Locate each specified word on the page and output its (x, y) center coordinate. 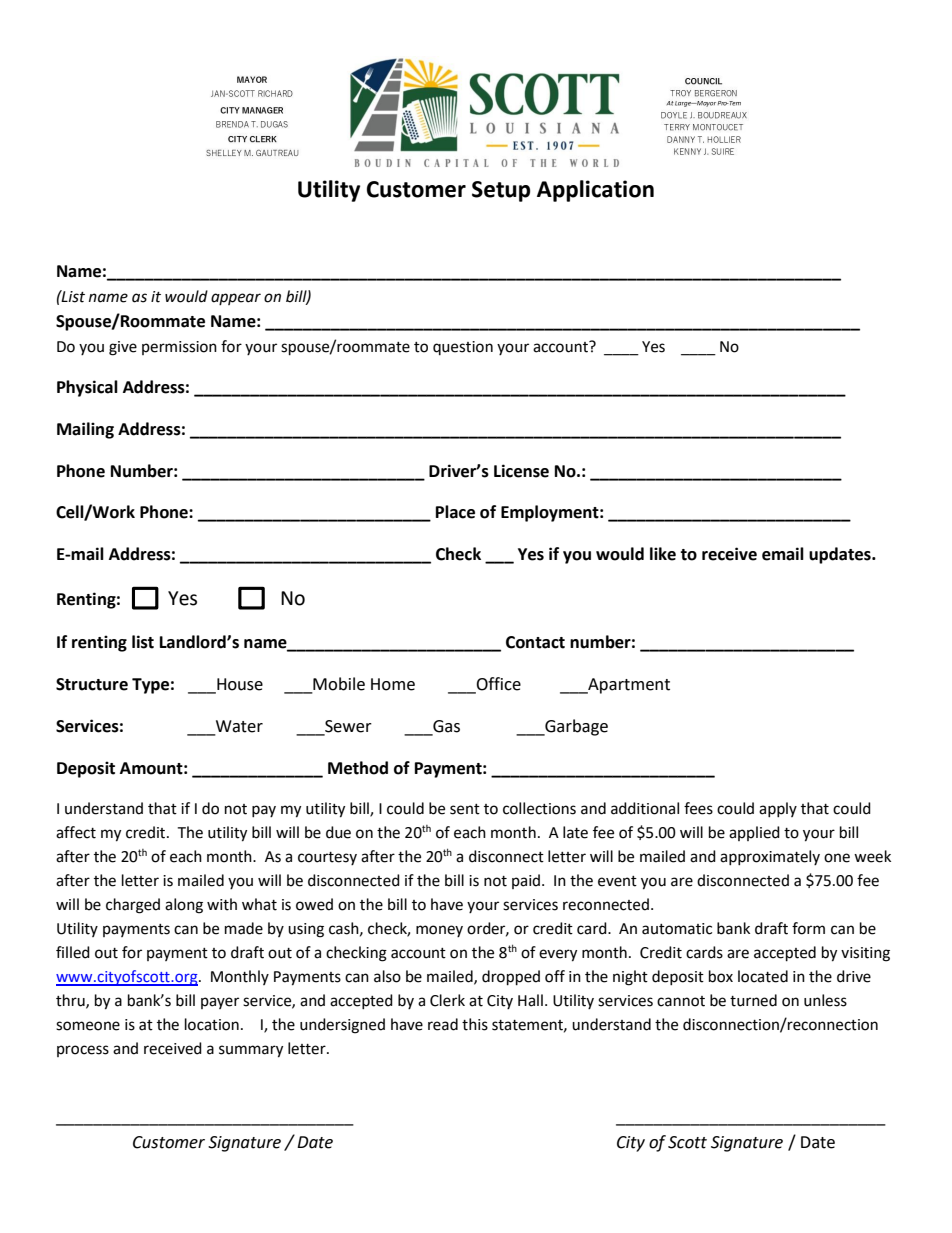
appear (236, 299)
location (212, 1024)
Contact (535, 642)
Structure (92, 684)
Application (595, 191)
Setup (501, 191)
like (663, 554)
